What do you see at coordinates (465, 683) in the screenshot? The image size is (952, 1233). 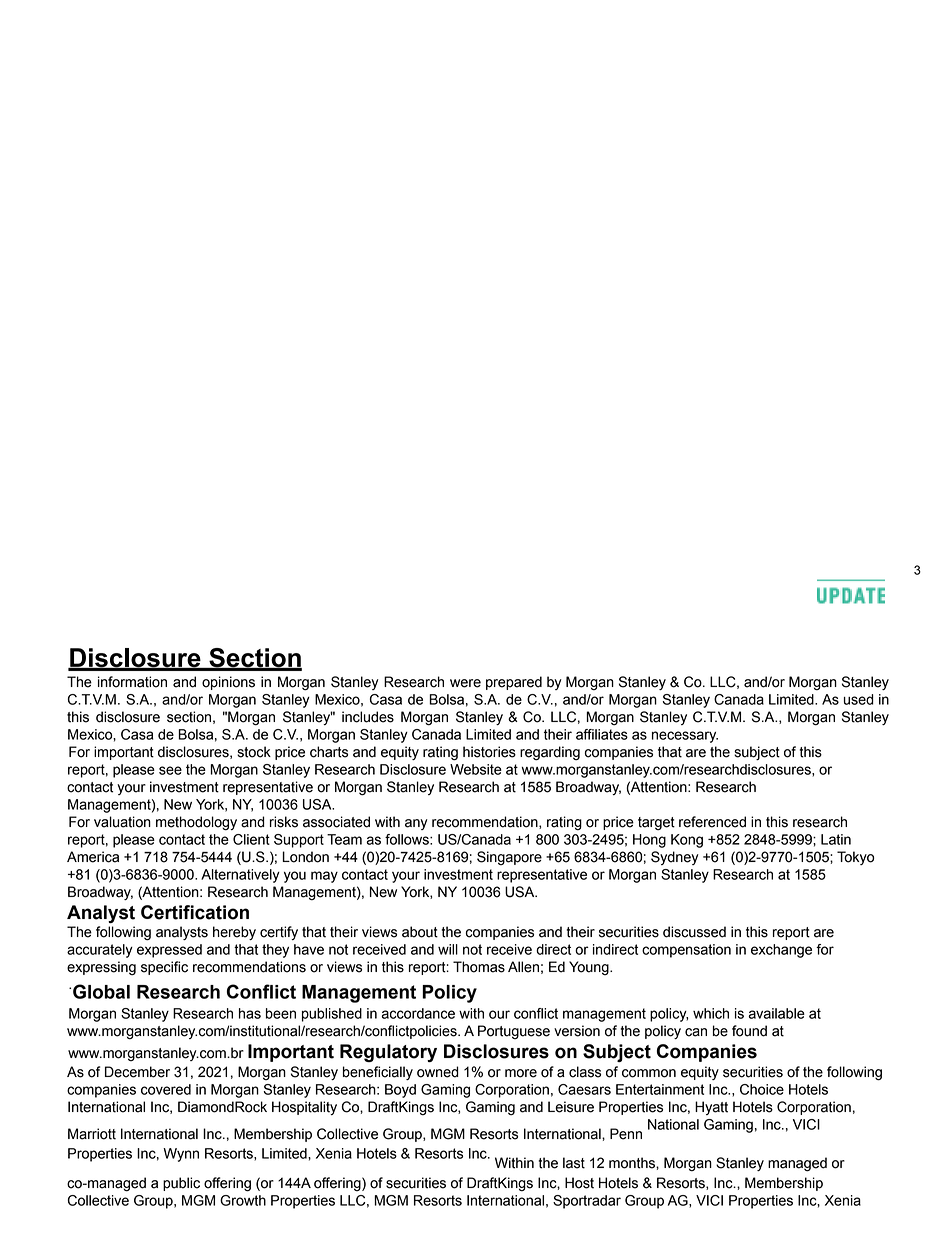 I see `were` at bounding box center [465, 683].
